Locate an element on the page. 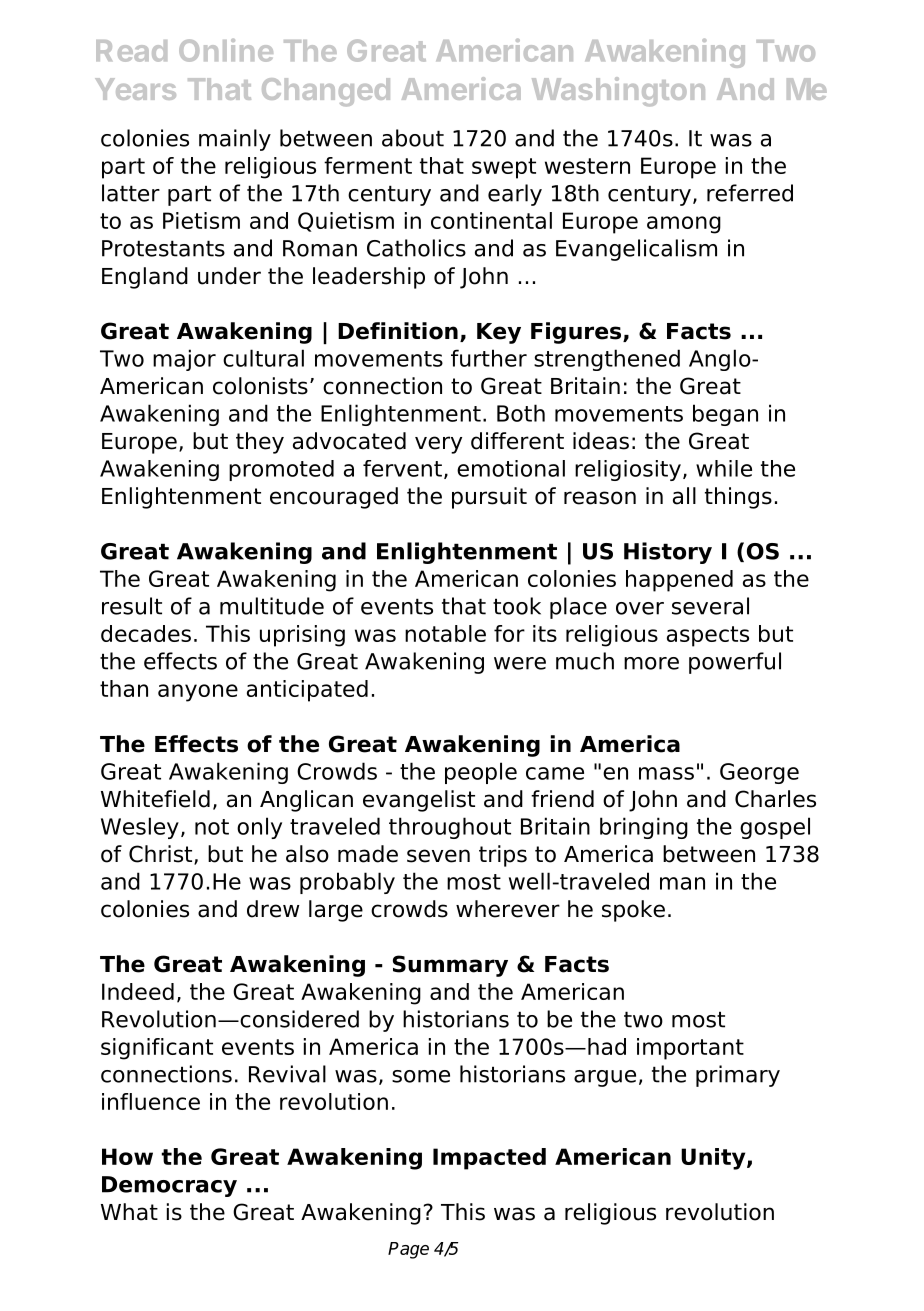  Washington is located at coordinates (618, 91).
